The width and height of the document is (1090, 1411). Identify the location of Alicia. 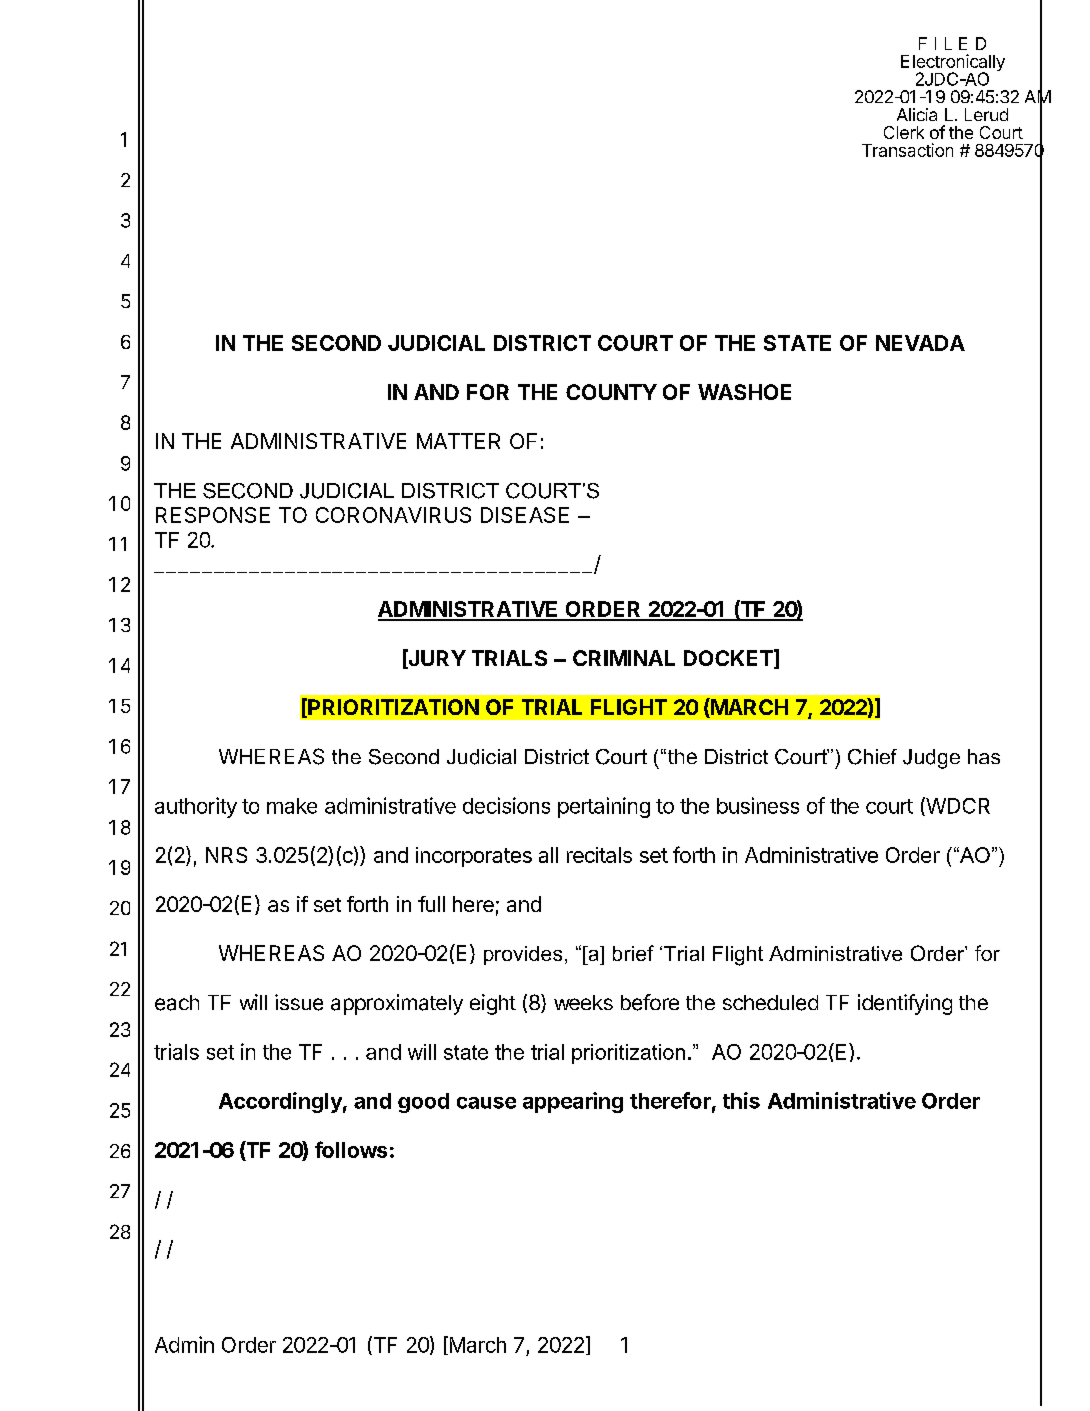
(917, 114).
